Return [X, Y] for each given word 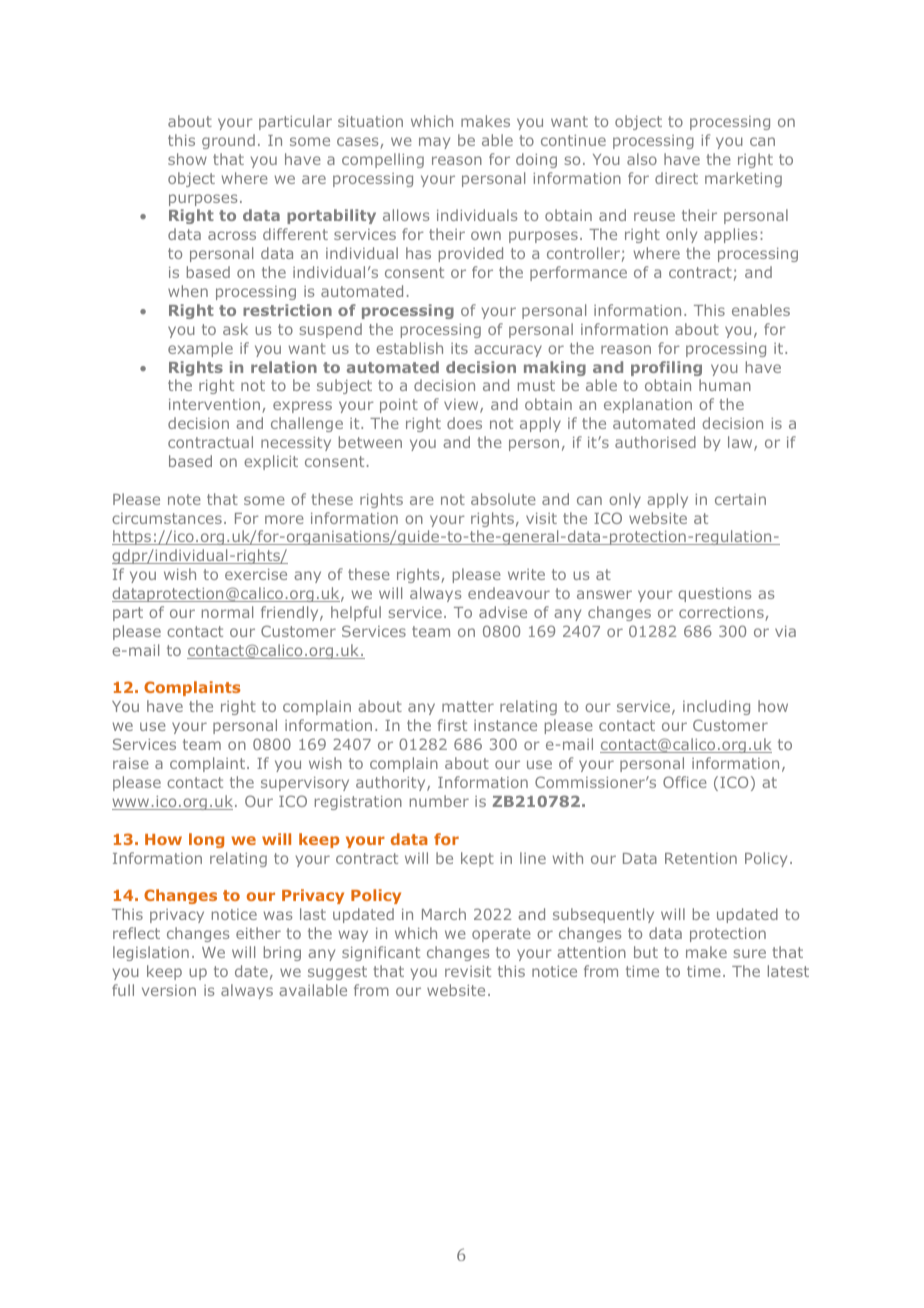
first [452, 725]
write [526, 574]
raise [131, 763]
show [187, 159]
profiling [666, 368]
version [169, 990]
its [459, 348]
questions [714, 595]
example [200, 349]
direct [676, 178]
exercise [256, 574]
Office [685, 782]
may [434, 143]
